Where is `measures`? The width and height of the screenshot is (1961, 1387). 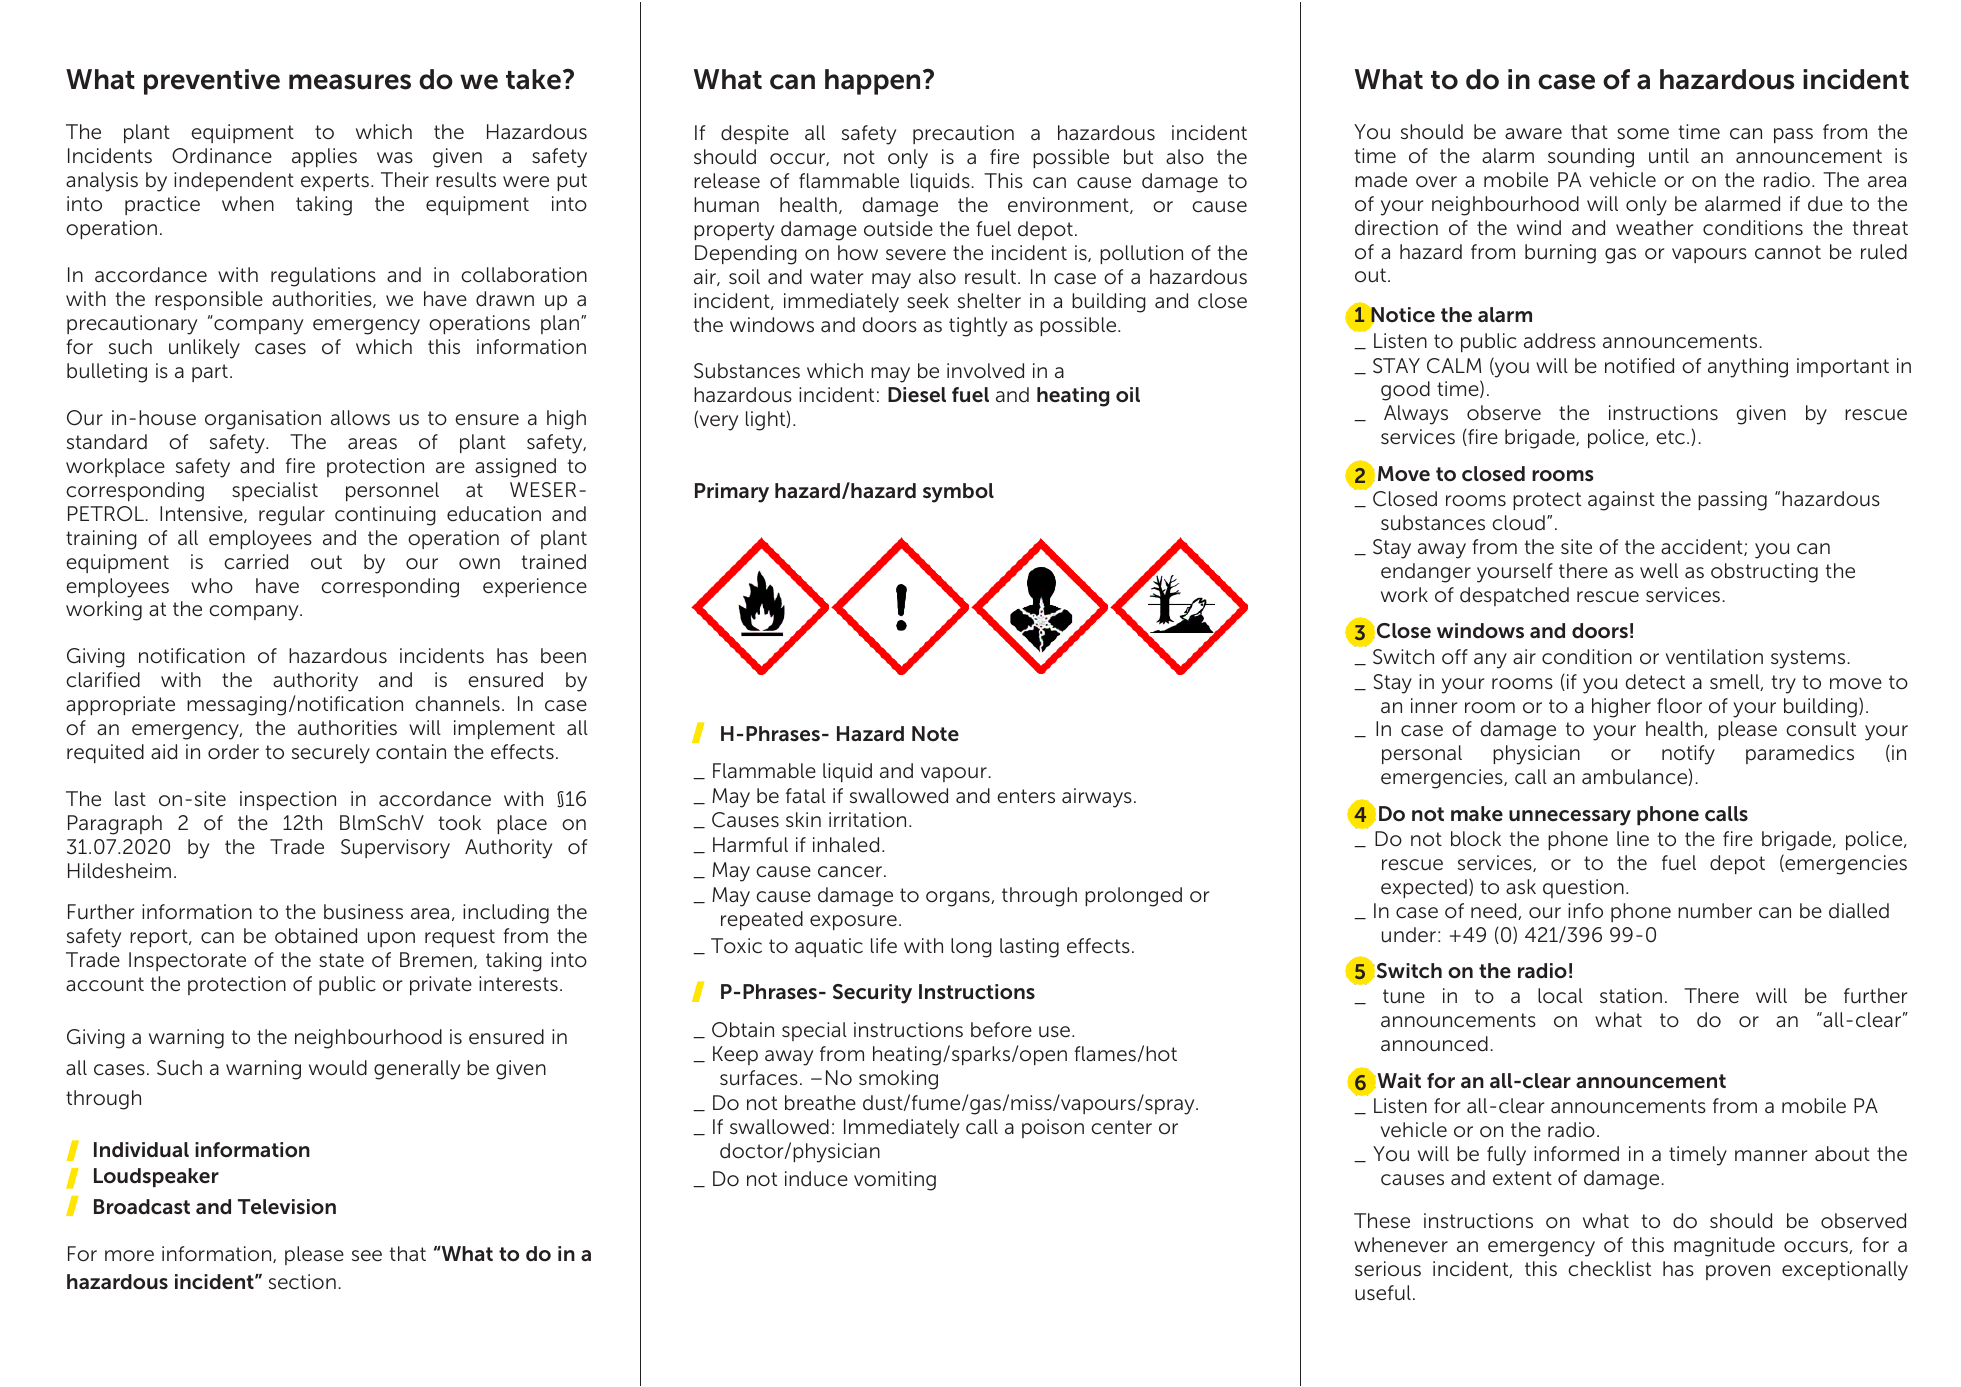 measures is located at coordinates (350, 82).
